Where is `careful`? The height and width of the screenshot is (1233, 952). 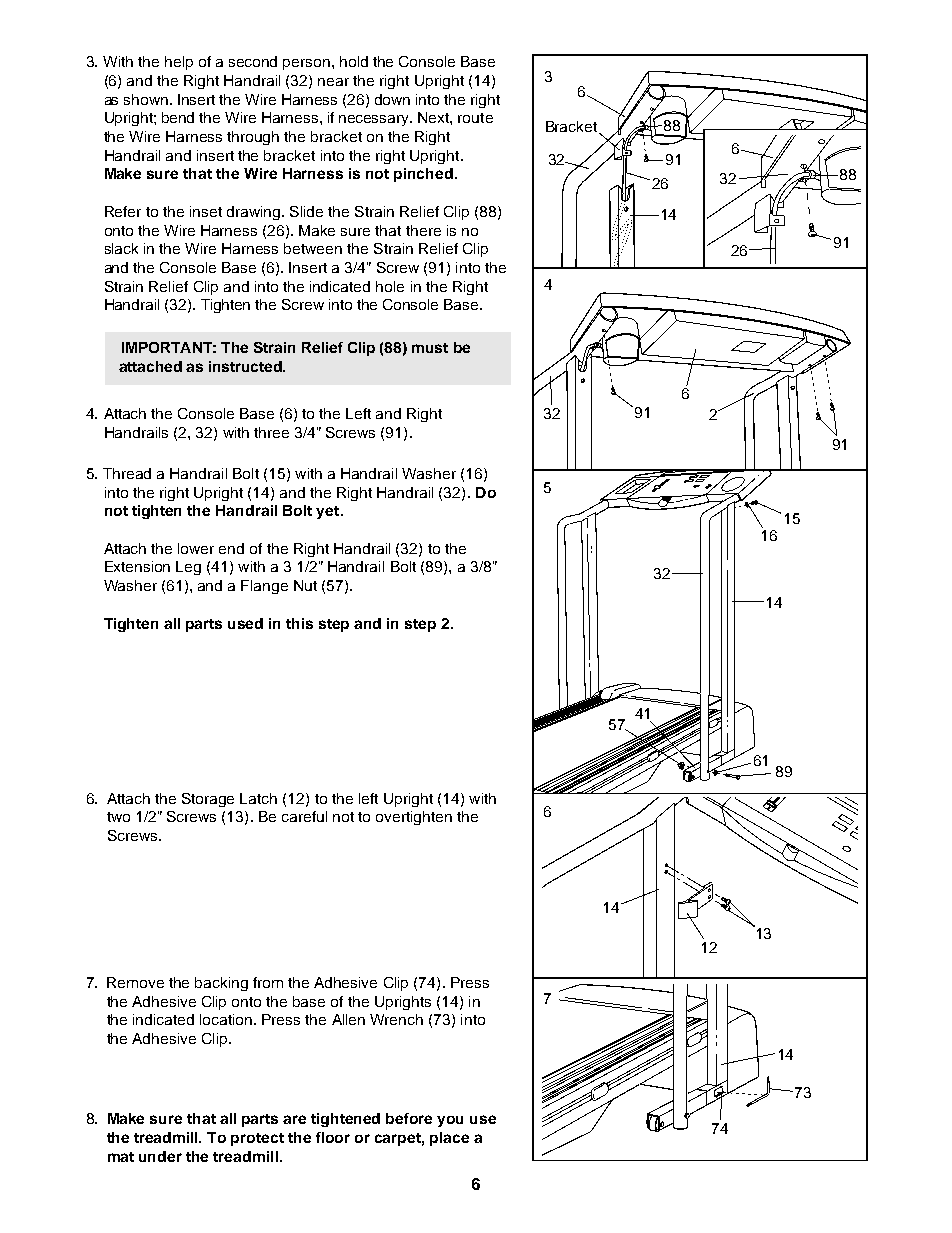
careful is located at coordinates (304, 816).
